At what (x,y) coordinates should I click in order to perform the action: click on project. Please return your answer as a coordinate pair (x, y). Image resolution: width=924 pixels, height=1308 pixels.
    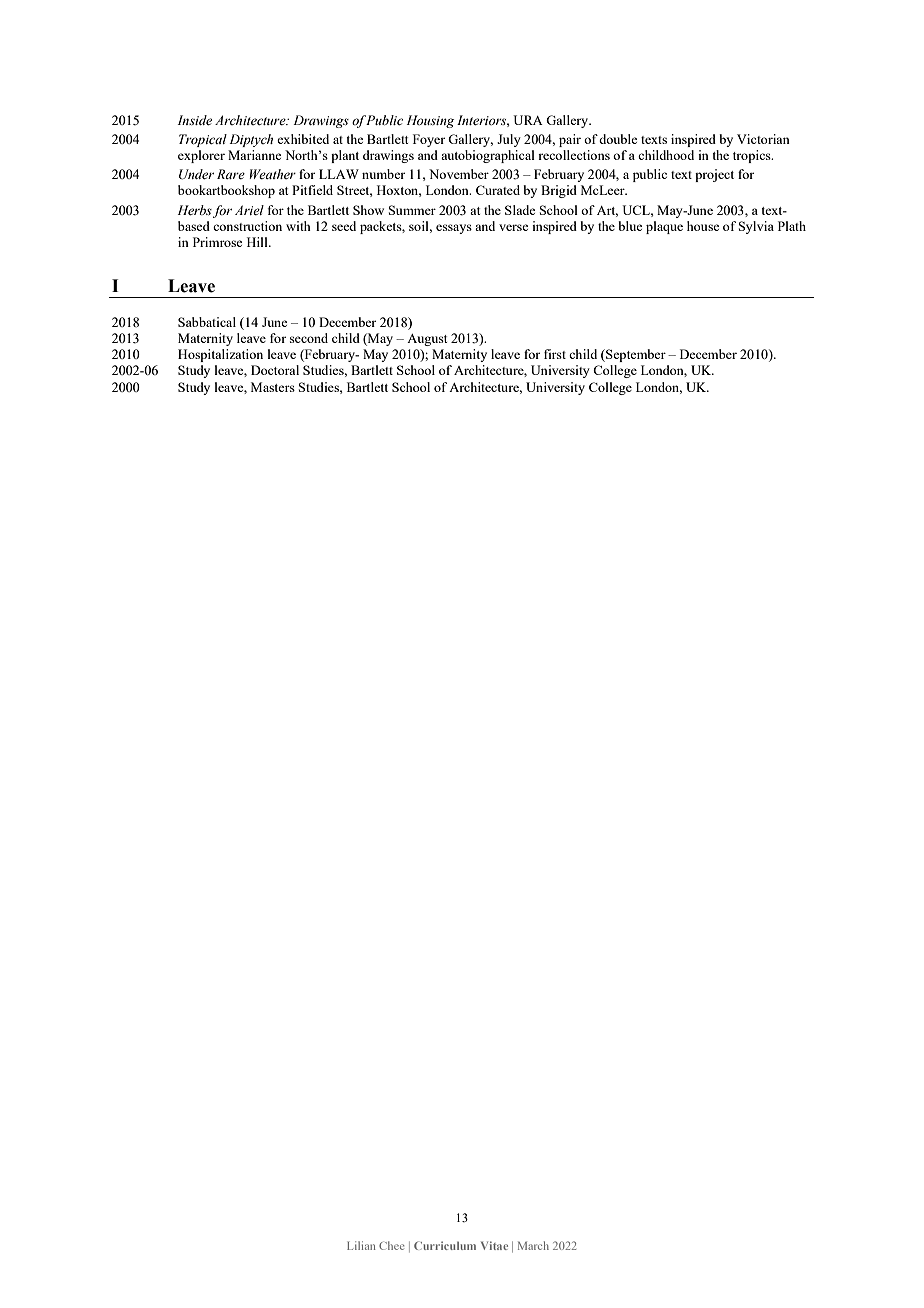
    Looking at the image, I should click on (714, 175).
